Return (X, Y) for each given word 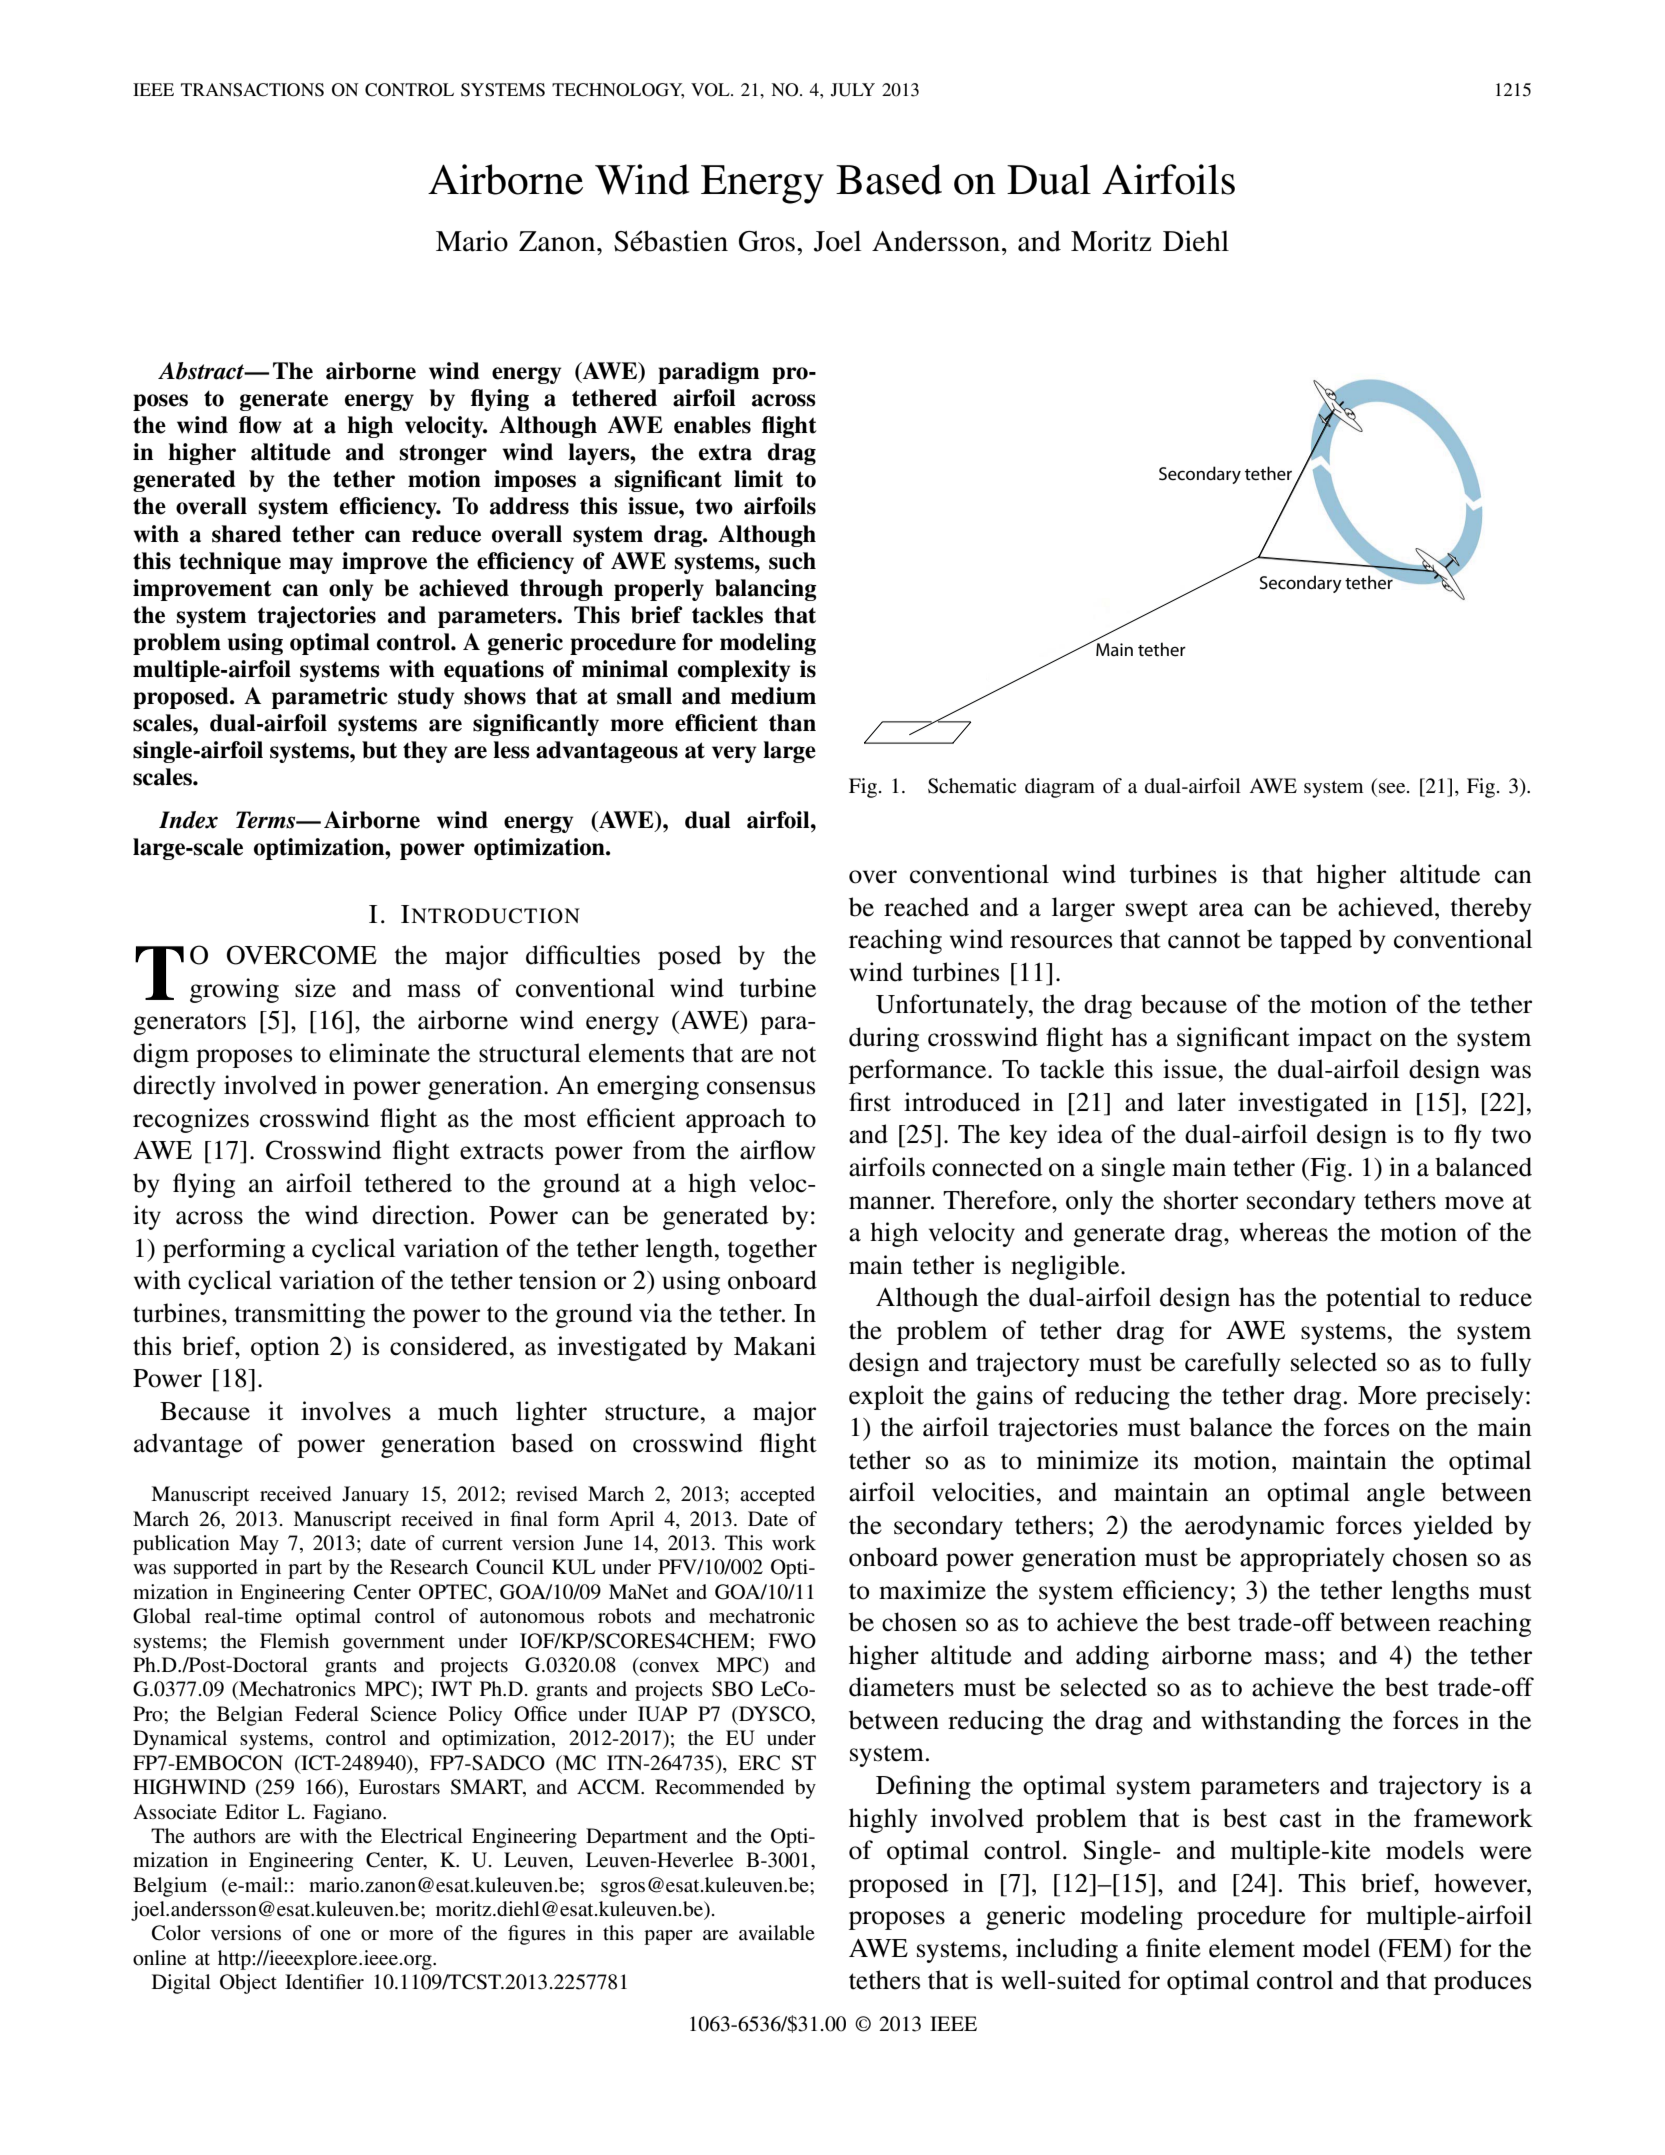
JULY (853, 90)
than (792, 723)
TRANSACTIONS (252, 90)
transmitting (300, 1315)
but (379, 750)
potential (1373, 1299)
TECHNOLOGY (618, 91)
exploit (886, 1397)
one (335, 1935)
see (1393, 788)
